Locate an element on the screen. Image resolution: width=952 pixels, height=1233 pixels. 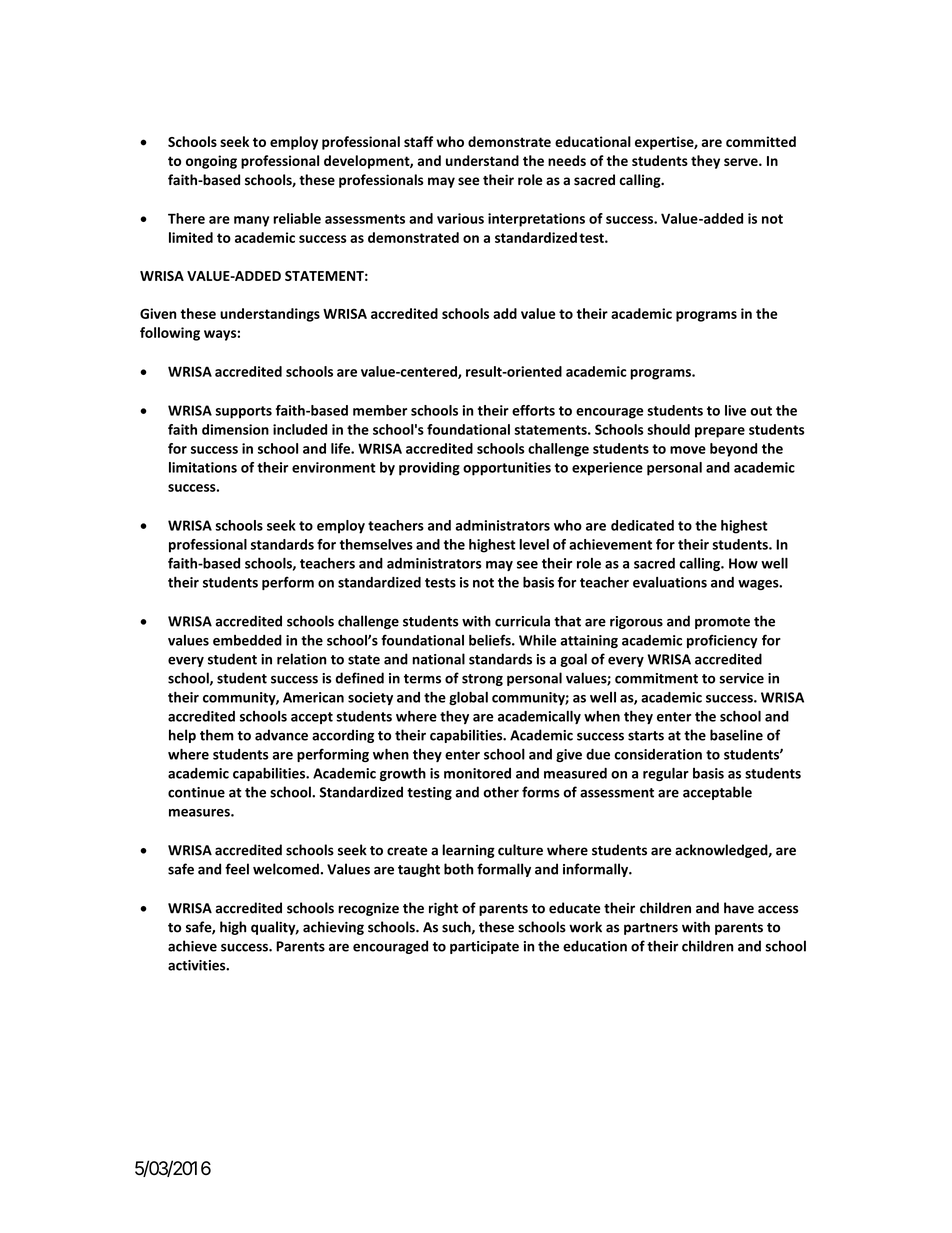
promote is located at coordinates (722, 623).
